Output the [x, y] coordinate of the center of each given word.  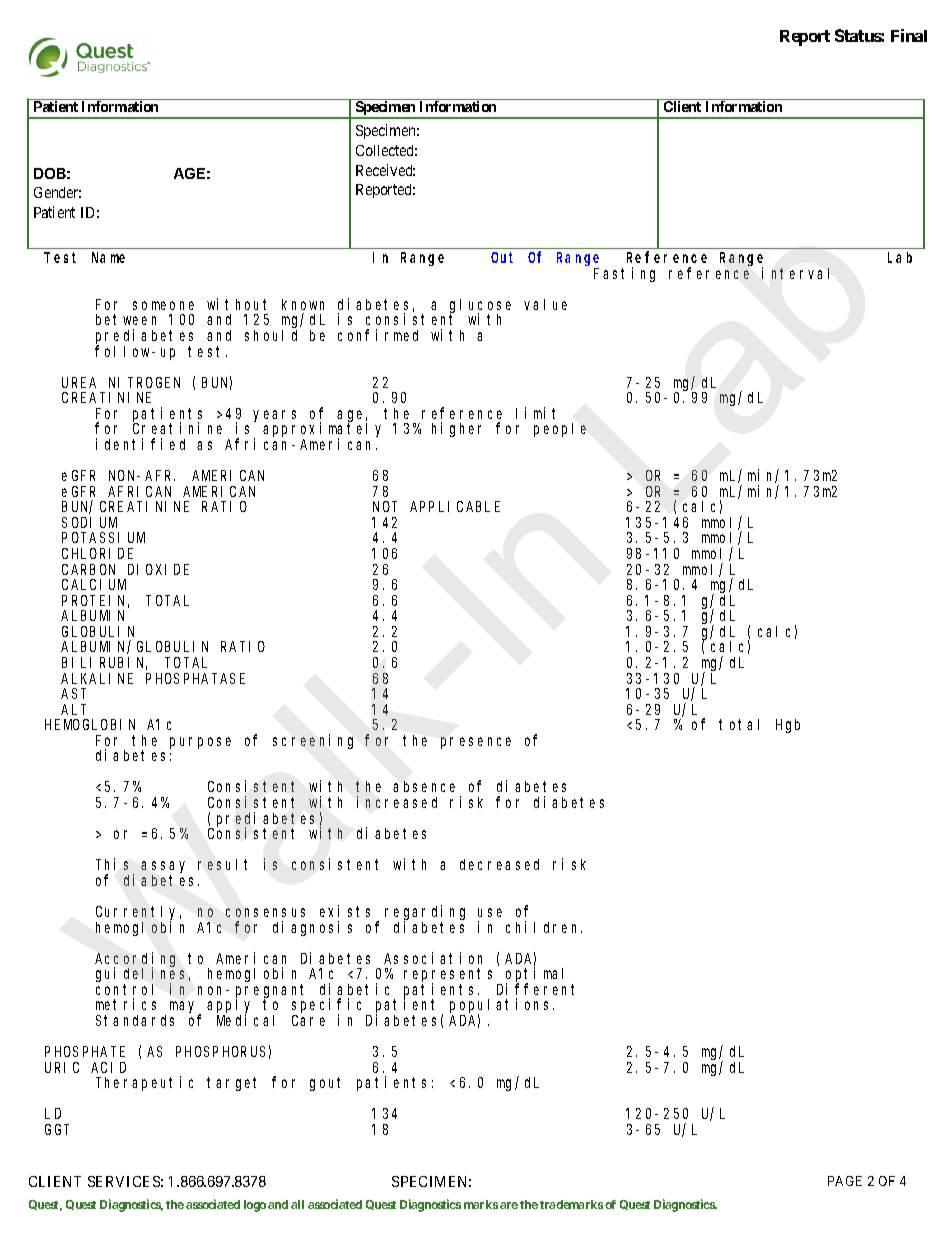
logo [255, 1206]
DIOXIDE [158, 569]
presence [476, 743]
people [560, 430]
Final [909, 35]
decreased [499, 864]
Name [108, 258]
